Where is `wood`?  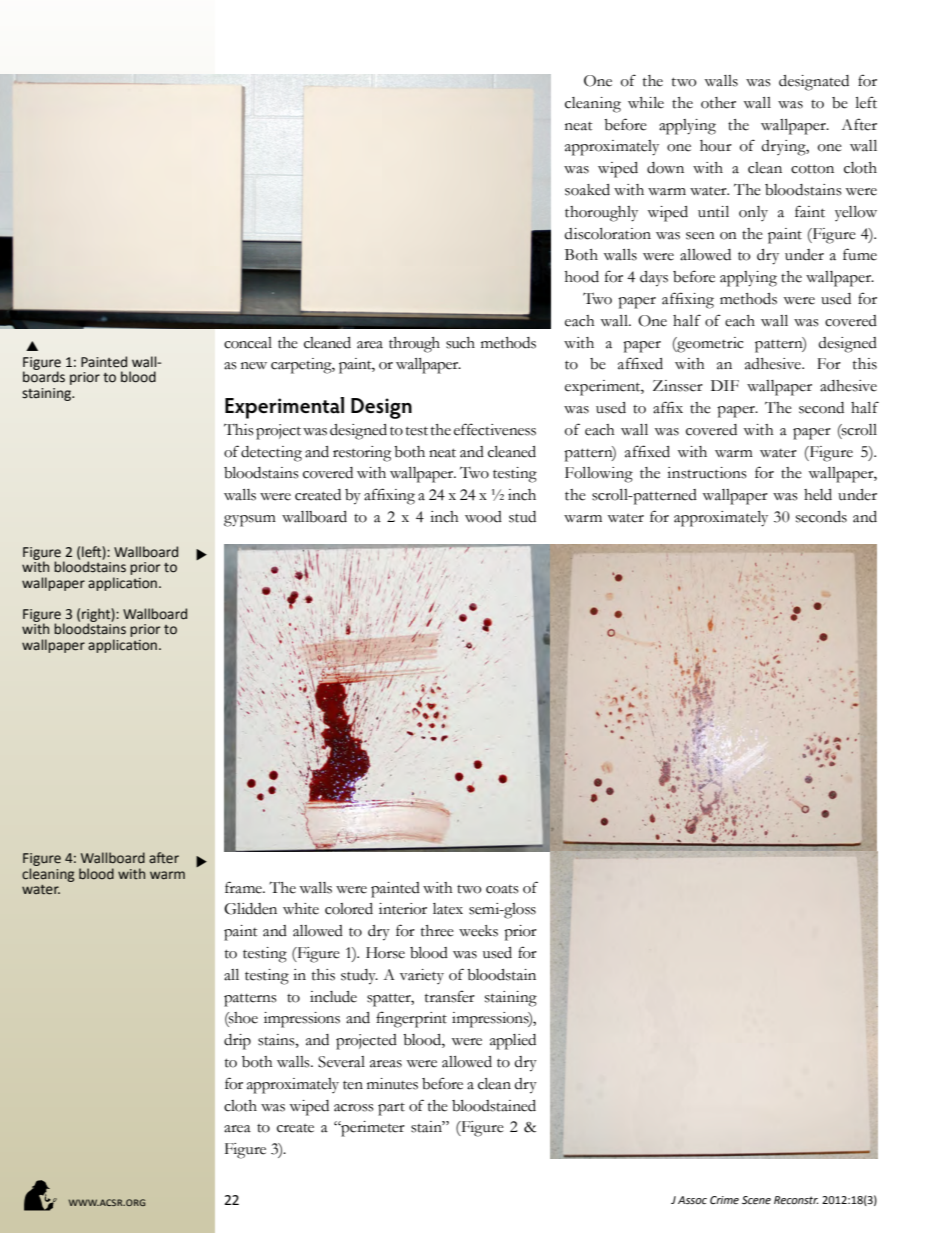
wood is located at coordinates (483, 517).
